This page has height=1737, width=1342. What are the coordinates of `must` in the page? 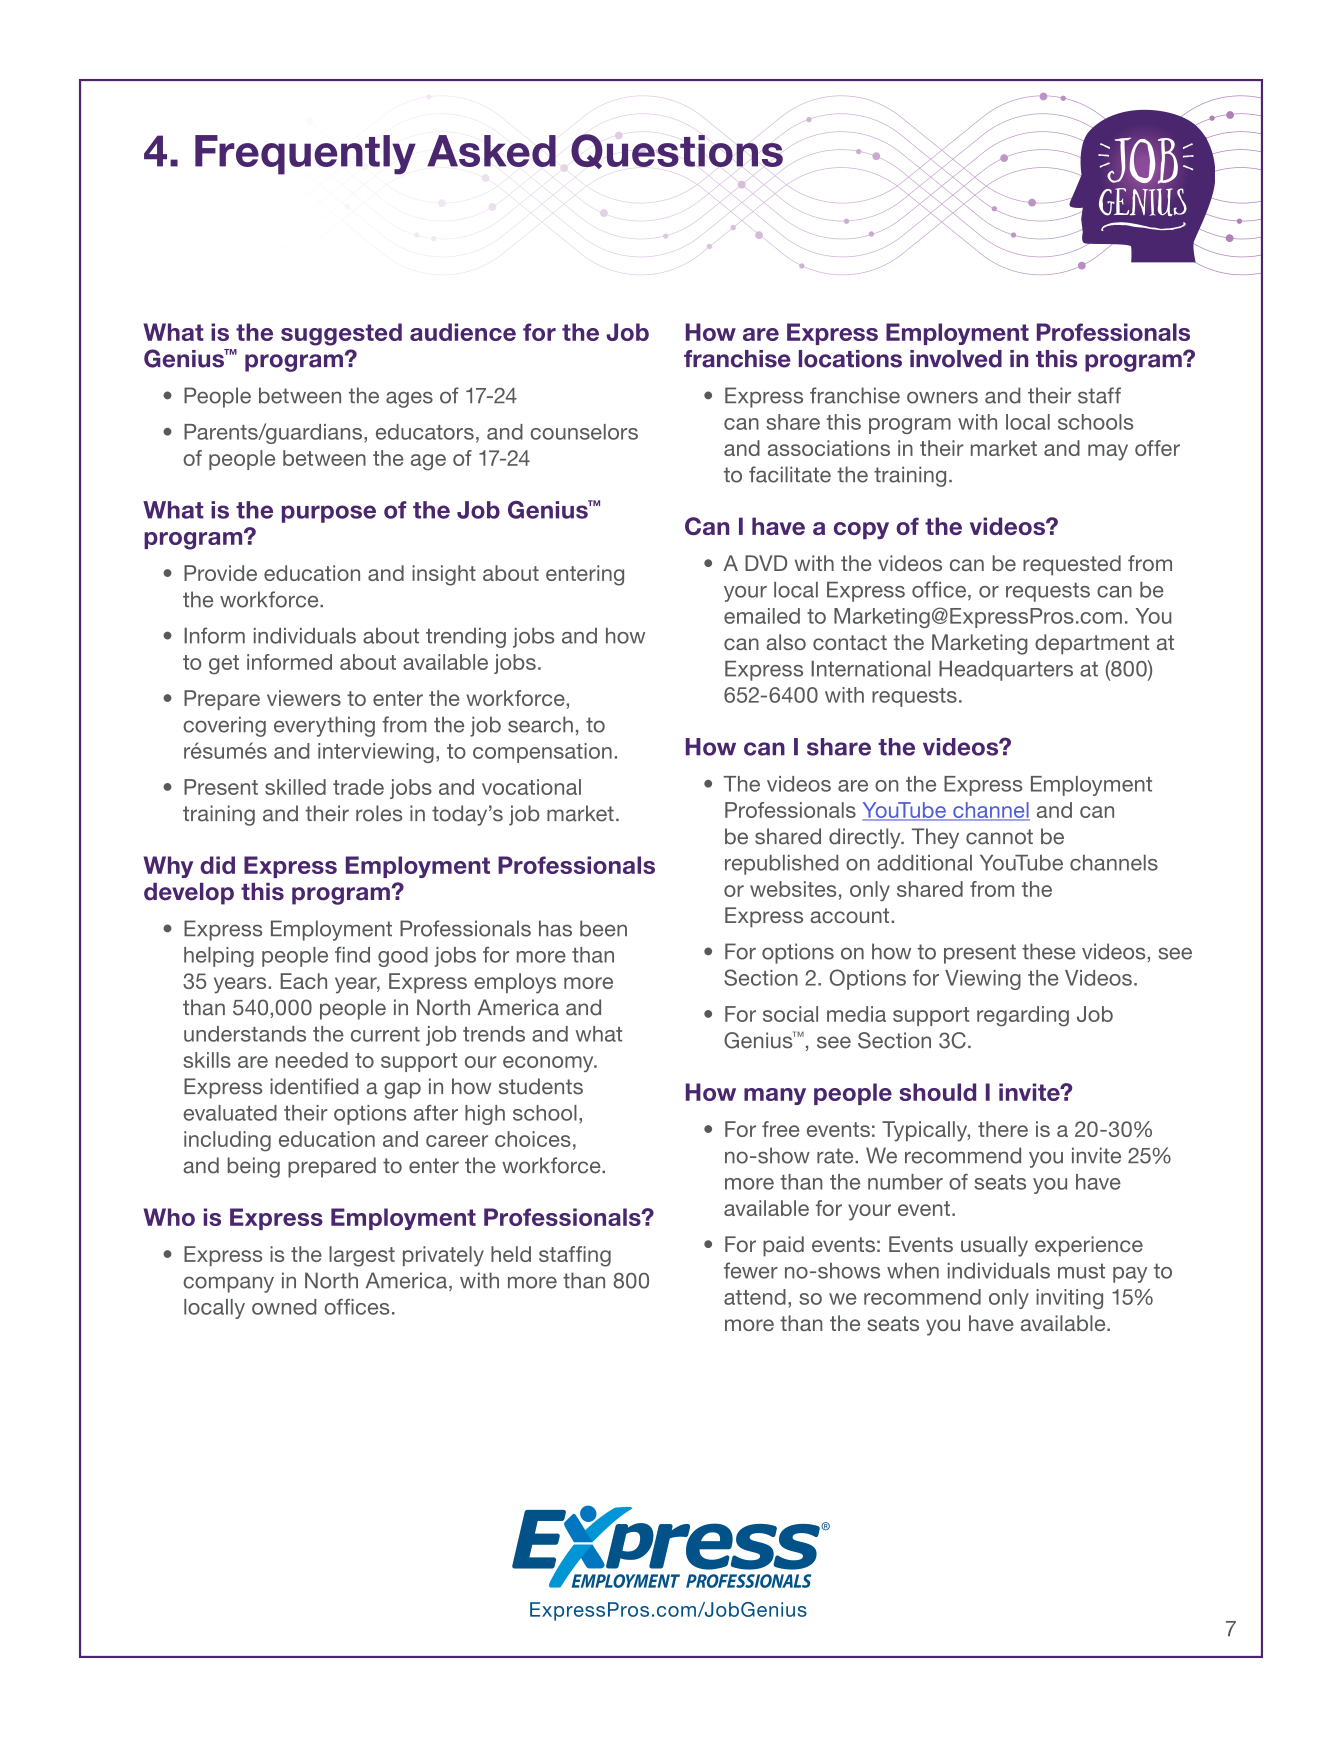 It's located at (1081, 1271).
